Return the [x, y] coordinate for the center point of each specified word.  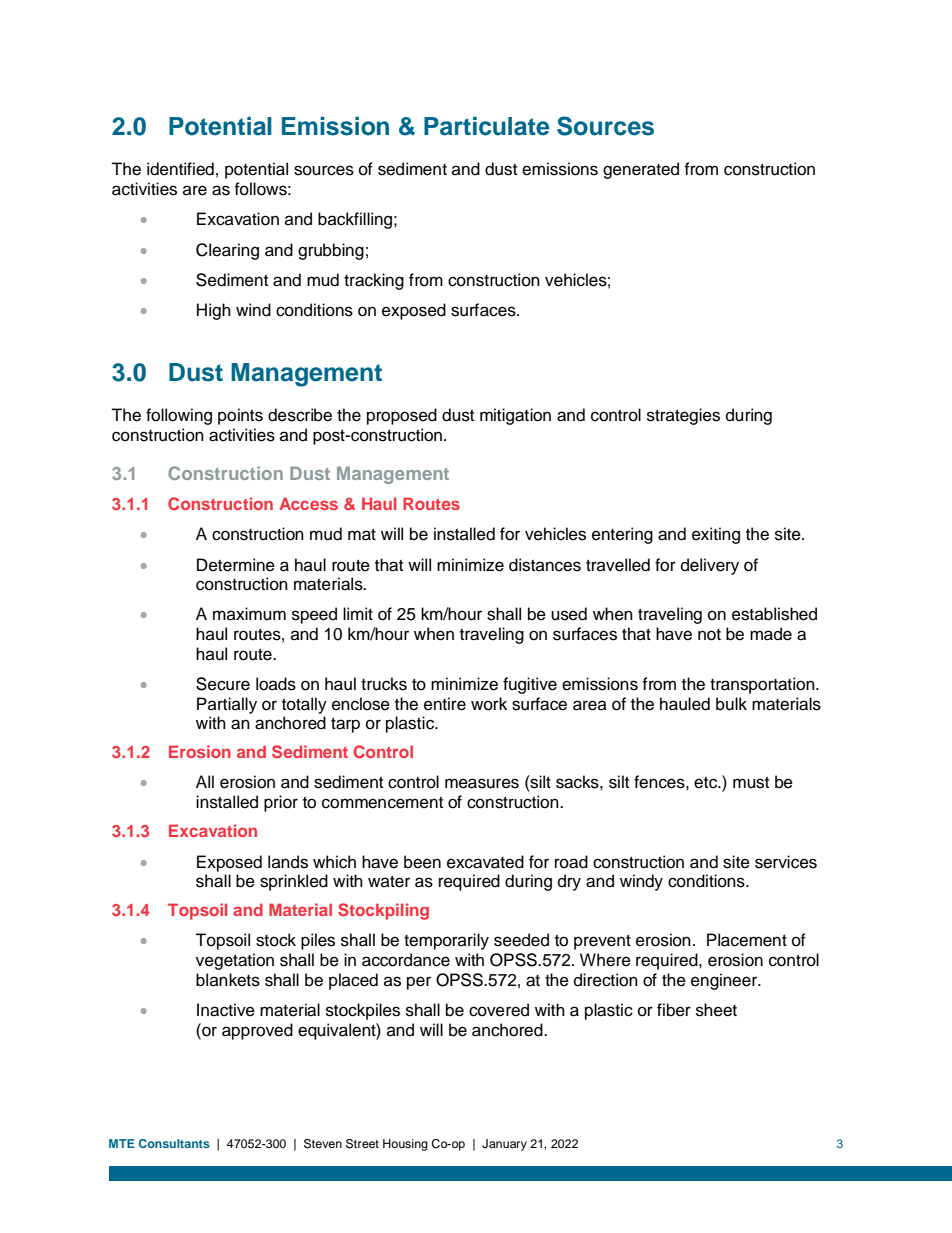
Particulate [486, 126]
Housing [405, 1145]
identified [180, 169]
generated [641, 170]
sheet [716, 1010]
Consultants [174, 1143]
